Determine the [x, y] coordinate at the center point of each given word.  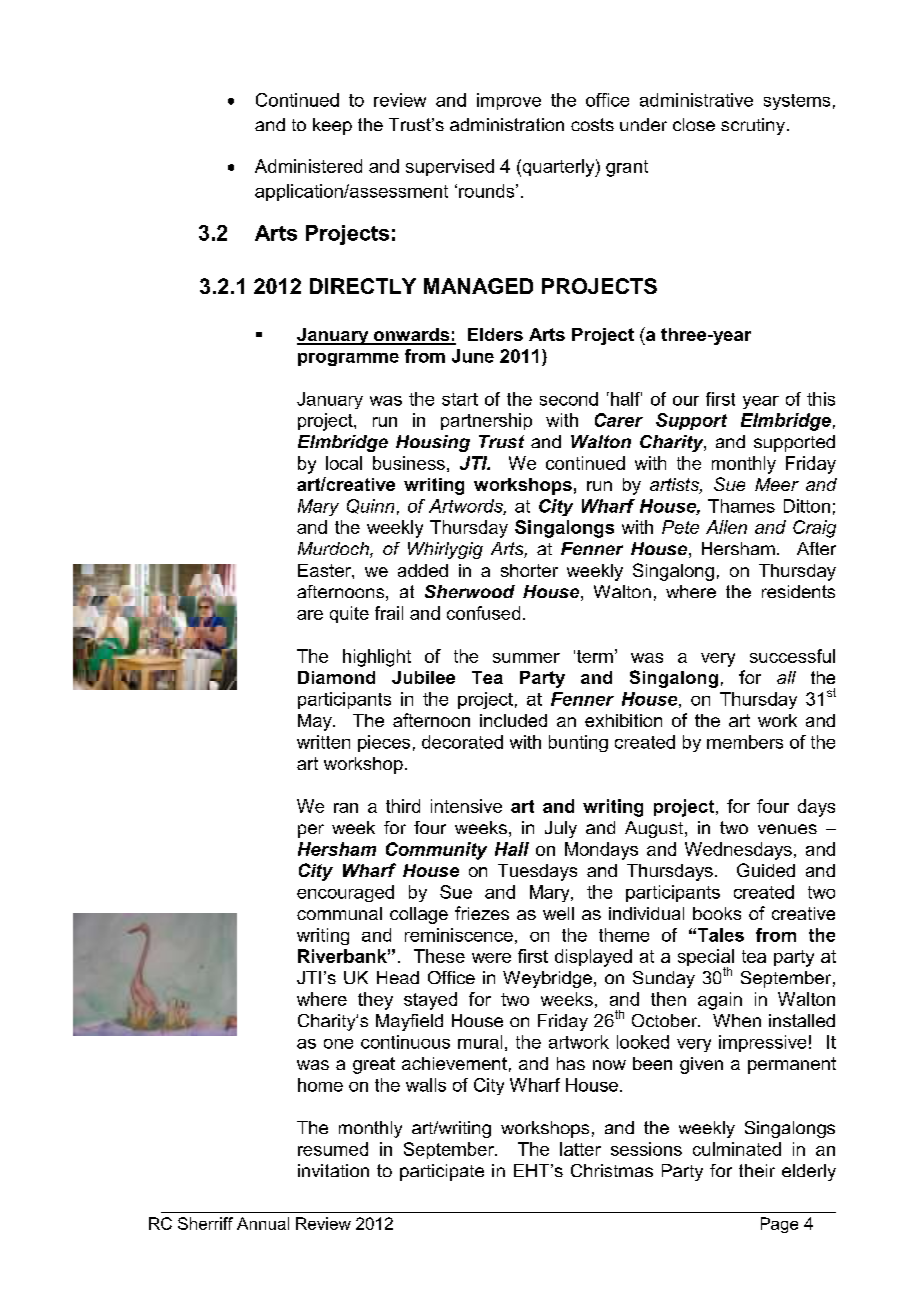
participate [442, 1172]
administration [507, 124]
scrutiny [753, 126]
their [757, 1170]
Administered [308, 166]
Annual [263, 1223]
